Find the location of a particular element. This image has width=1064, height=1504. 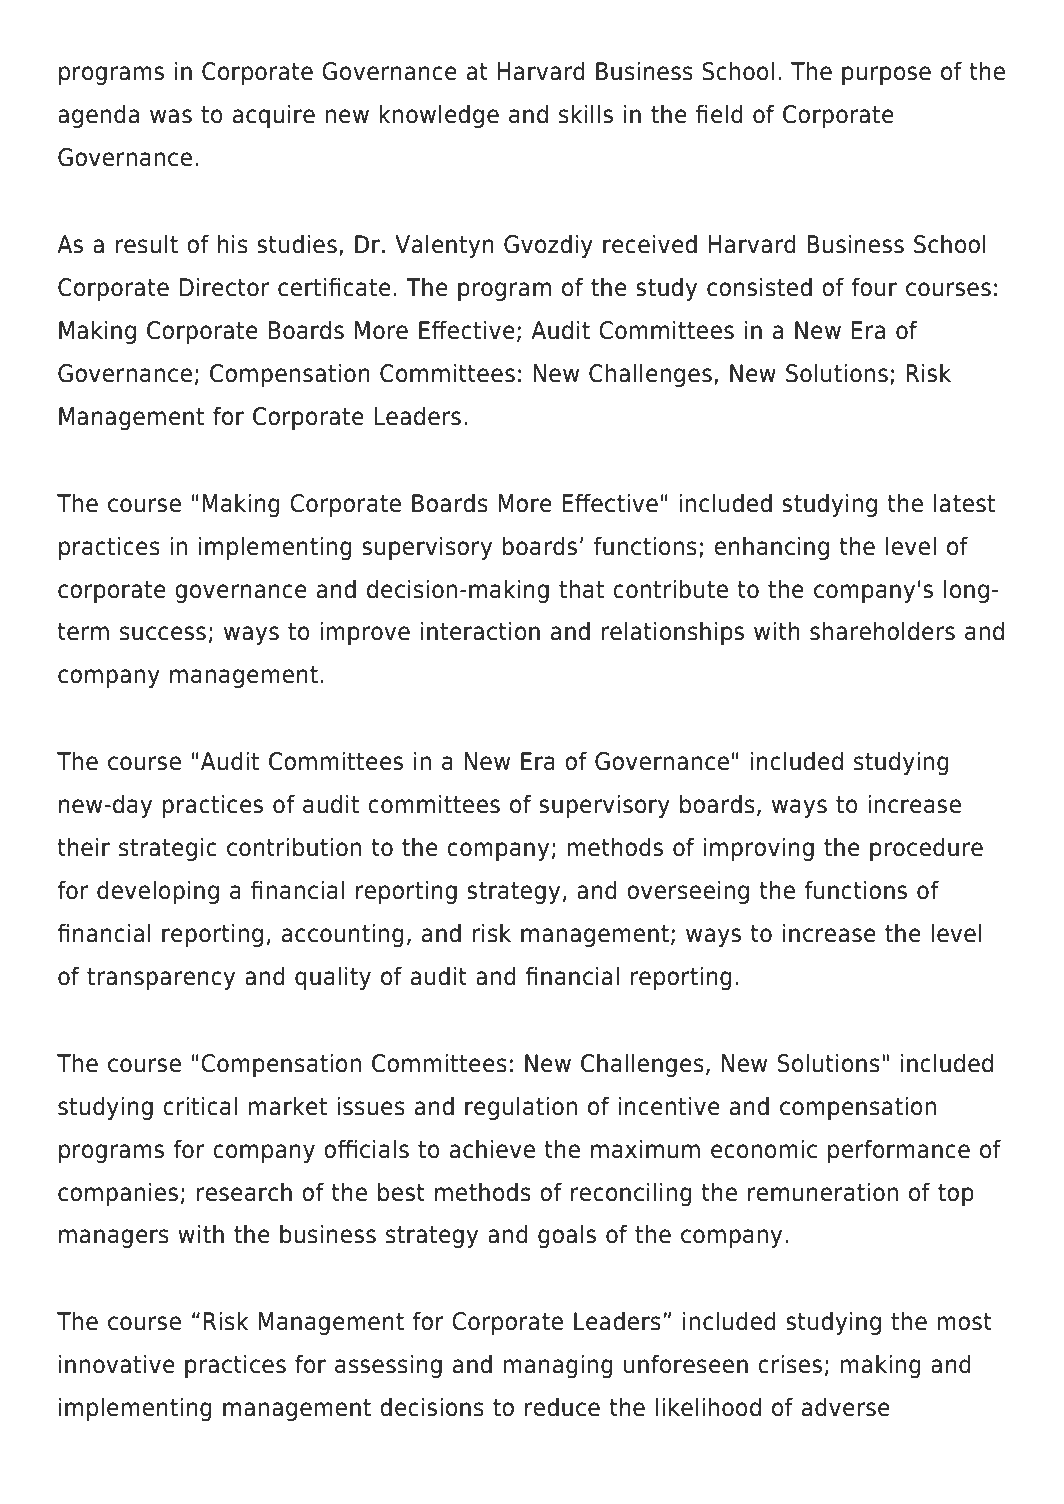

regulation is located at coordinates (521, 1108).
